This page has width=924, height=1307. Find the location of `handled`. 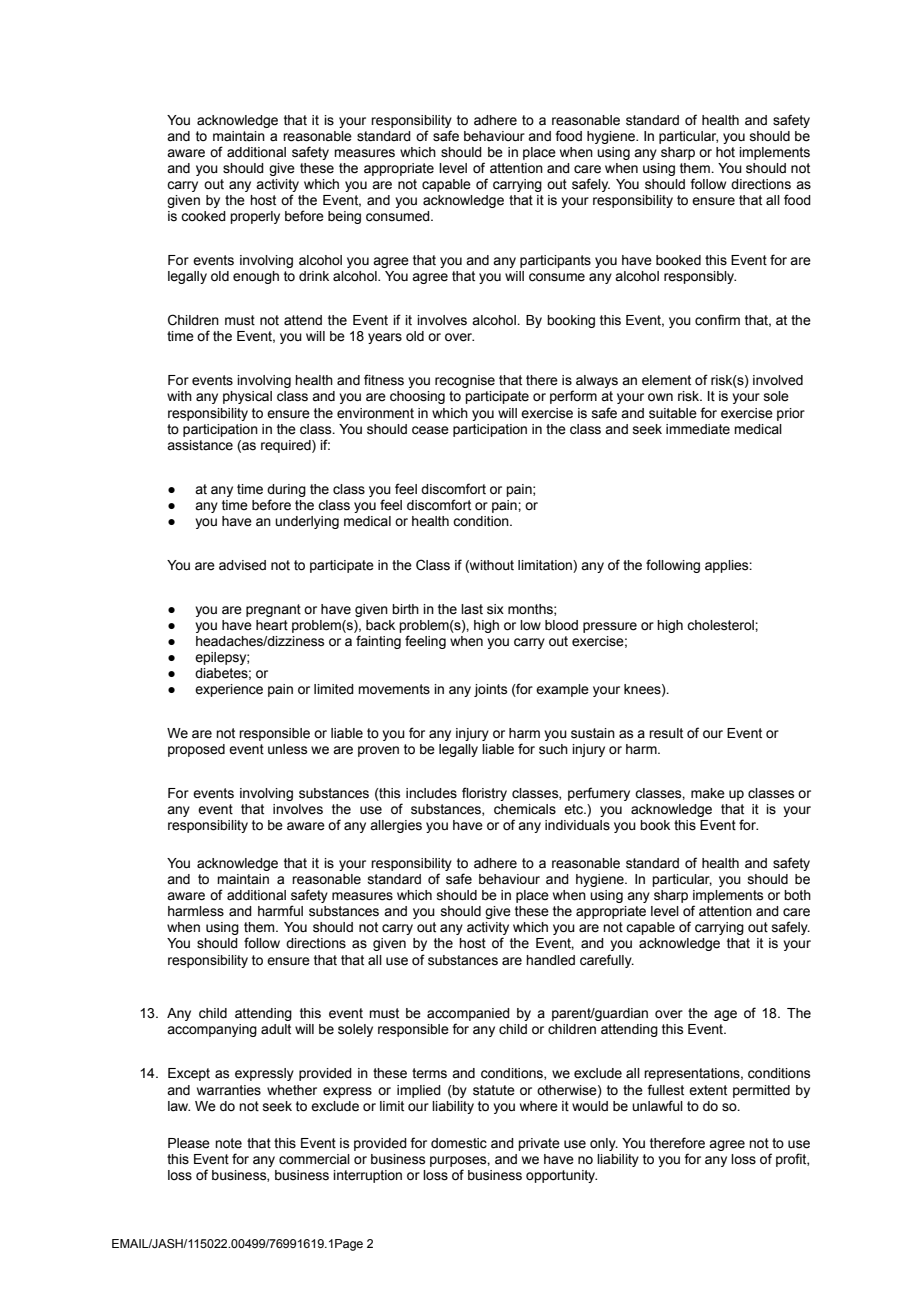

handled is located at coordinates (550, 960).
